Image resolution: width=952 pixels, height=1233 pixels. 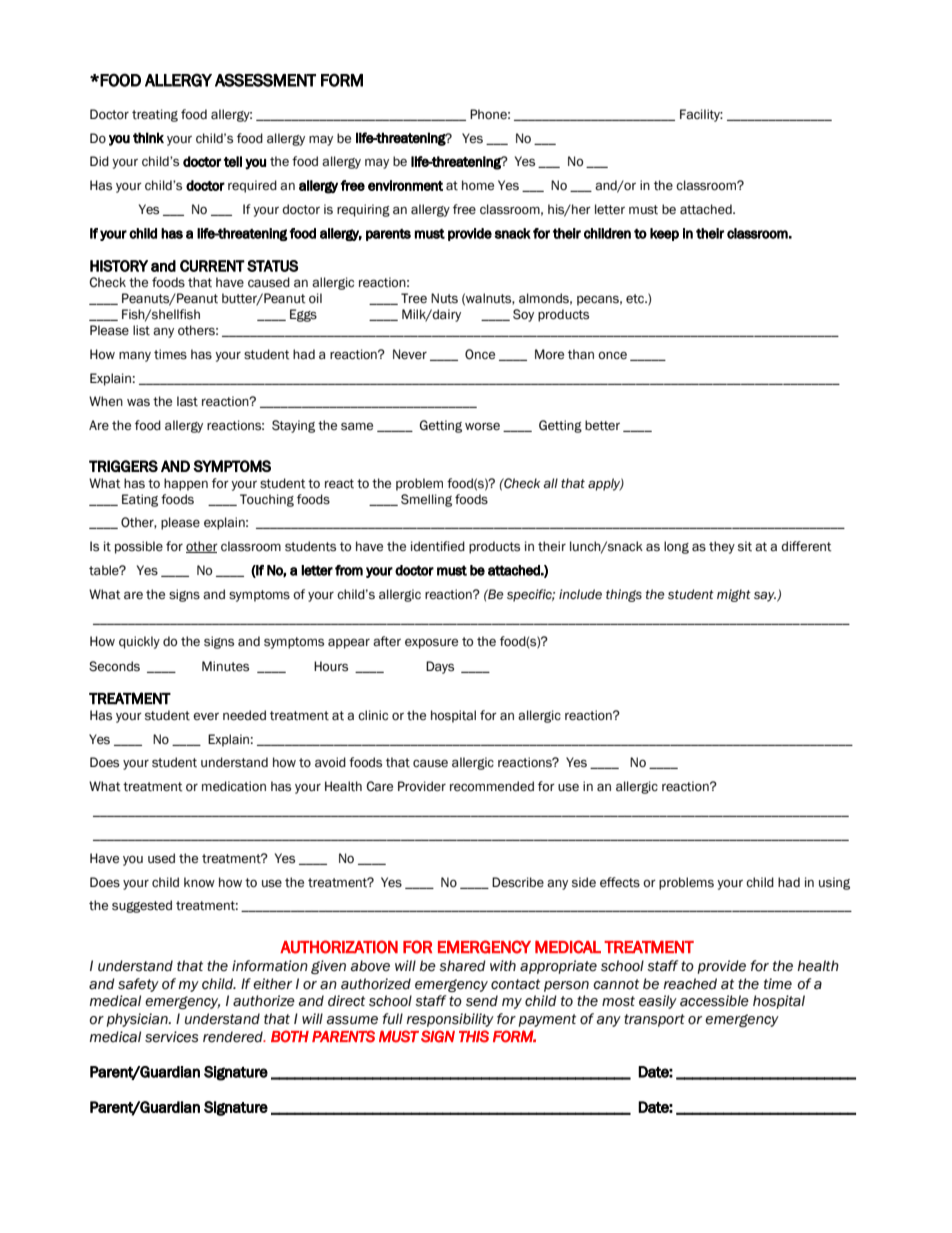 What do you see at coordinates (234, 786) in the image?
I see `medication` at bounding box center [234, 786].
